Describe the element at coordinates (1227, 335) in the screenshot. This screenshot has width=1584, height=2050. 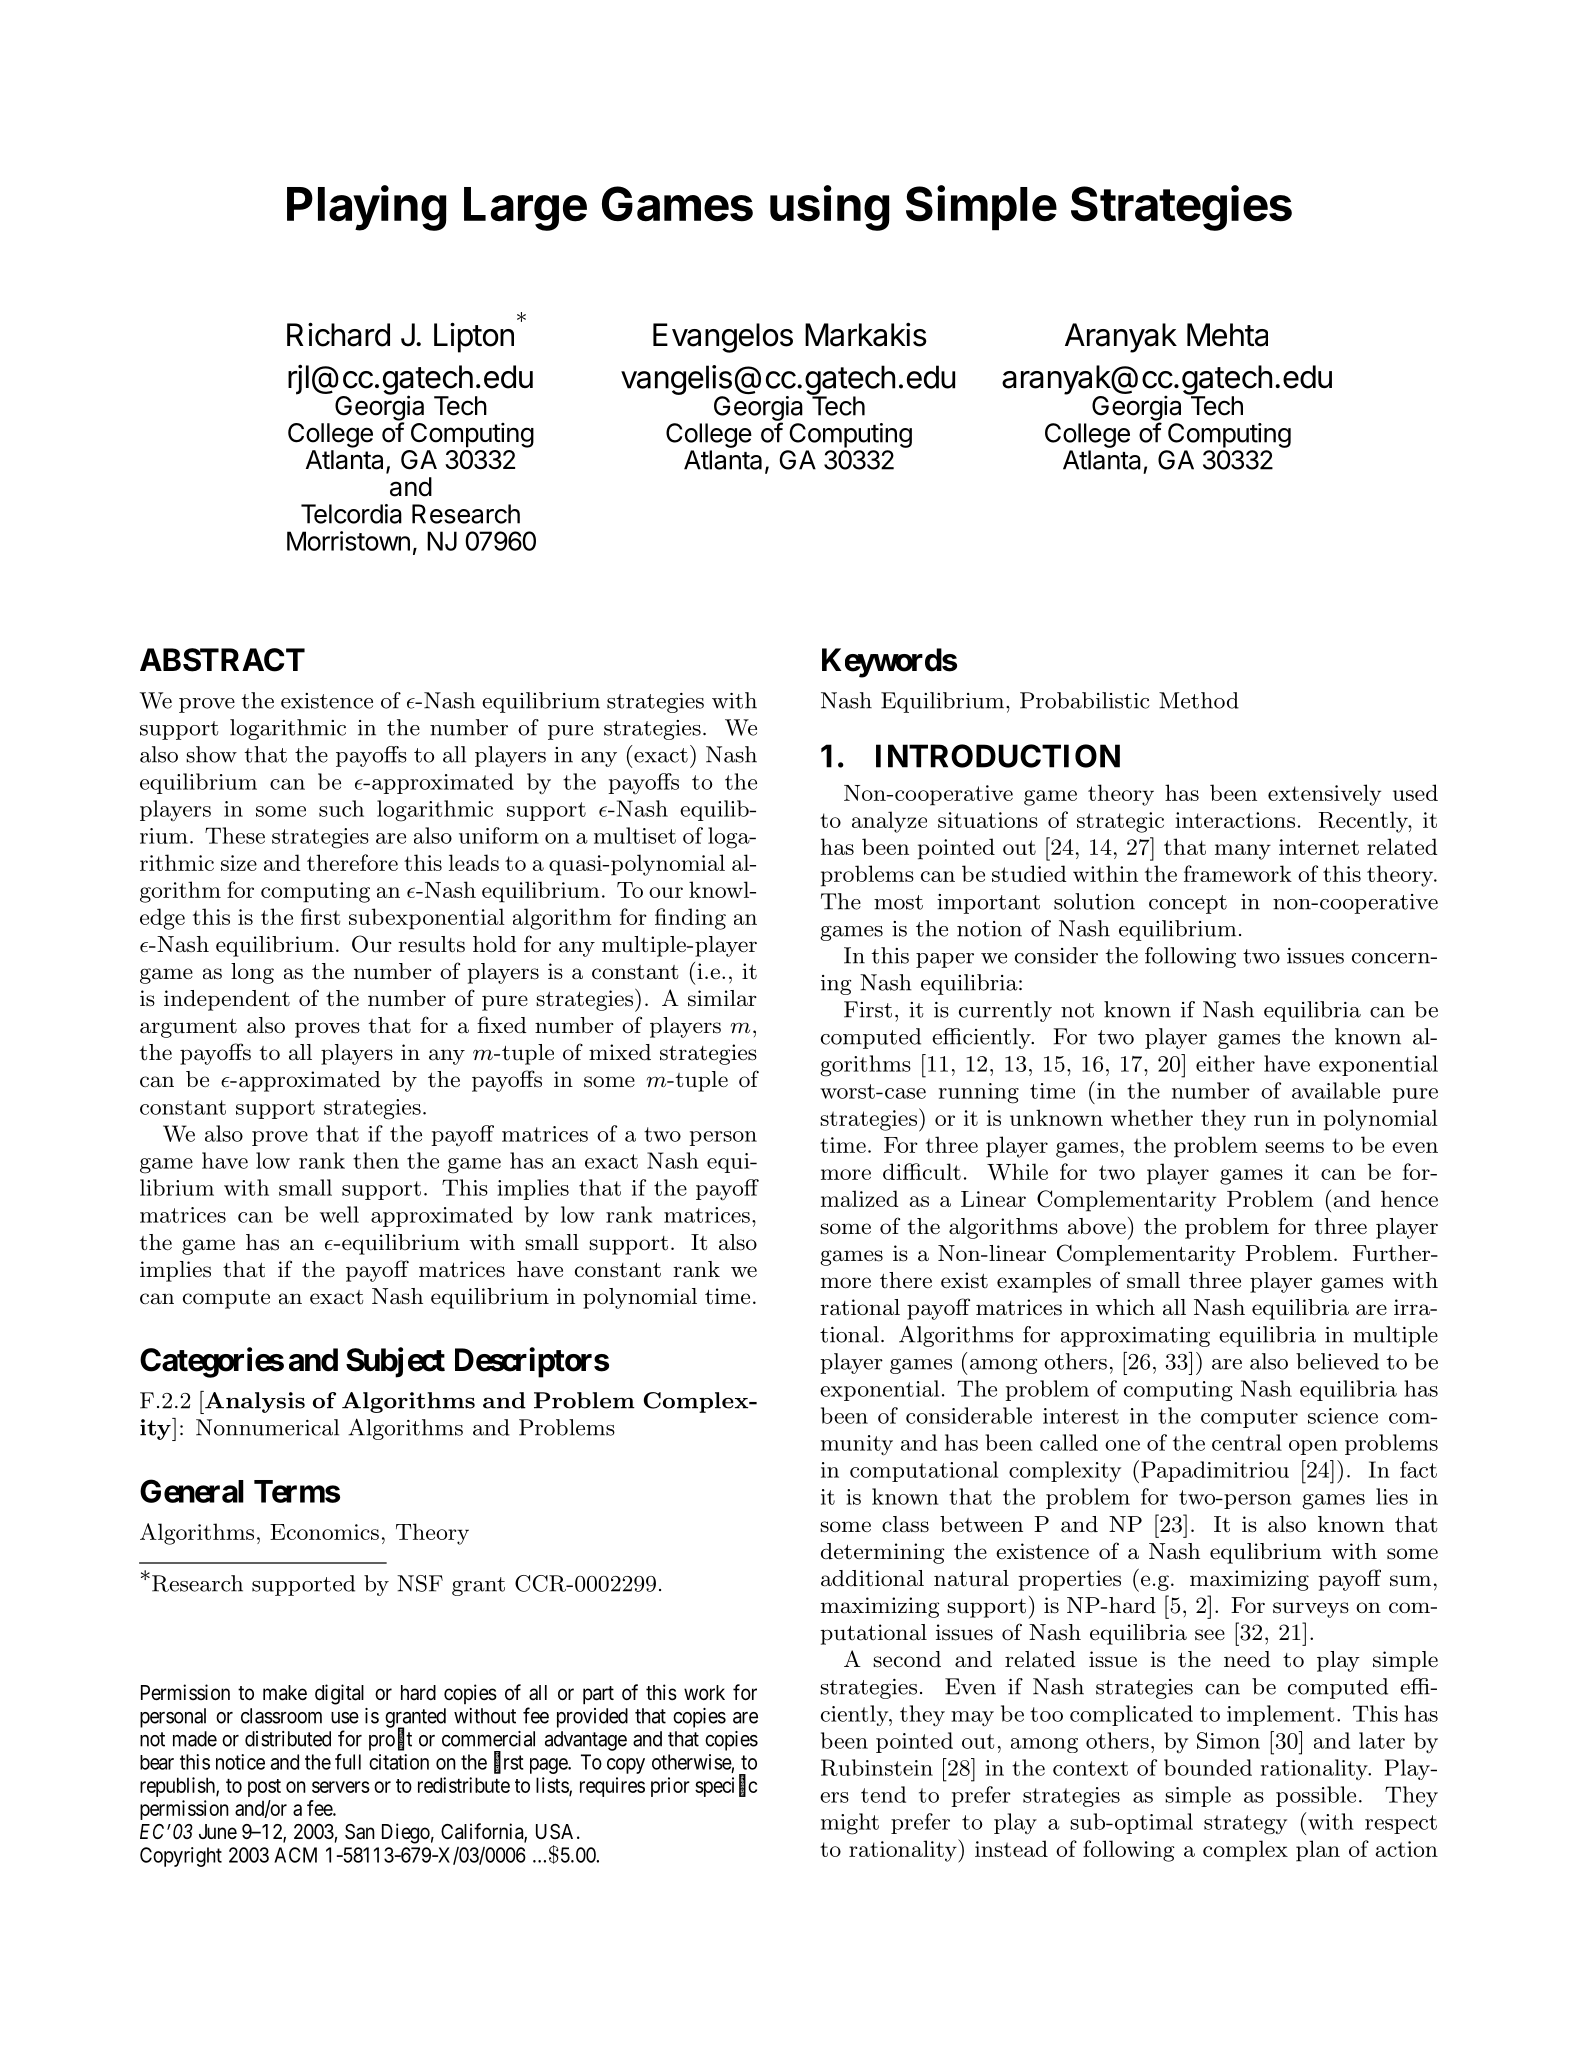
I see `Mehta` at that location.
